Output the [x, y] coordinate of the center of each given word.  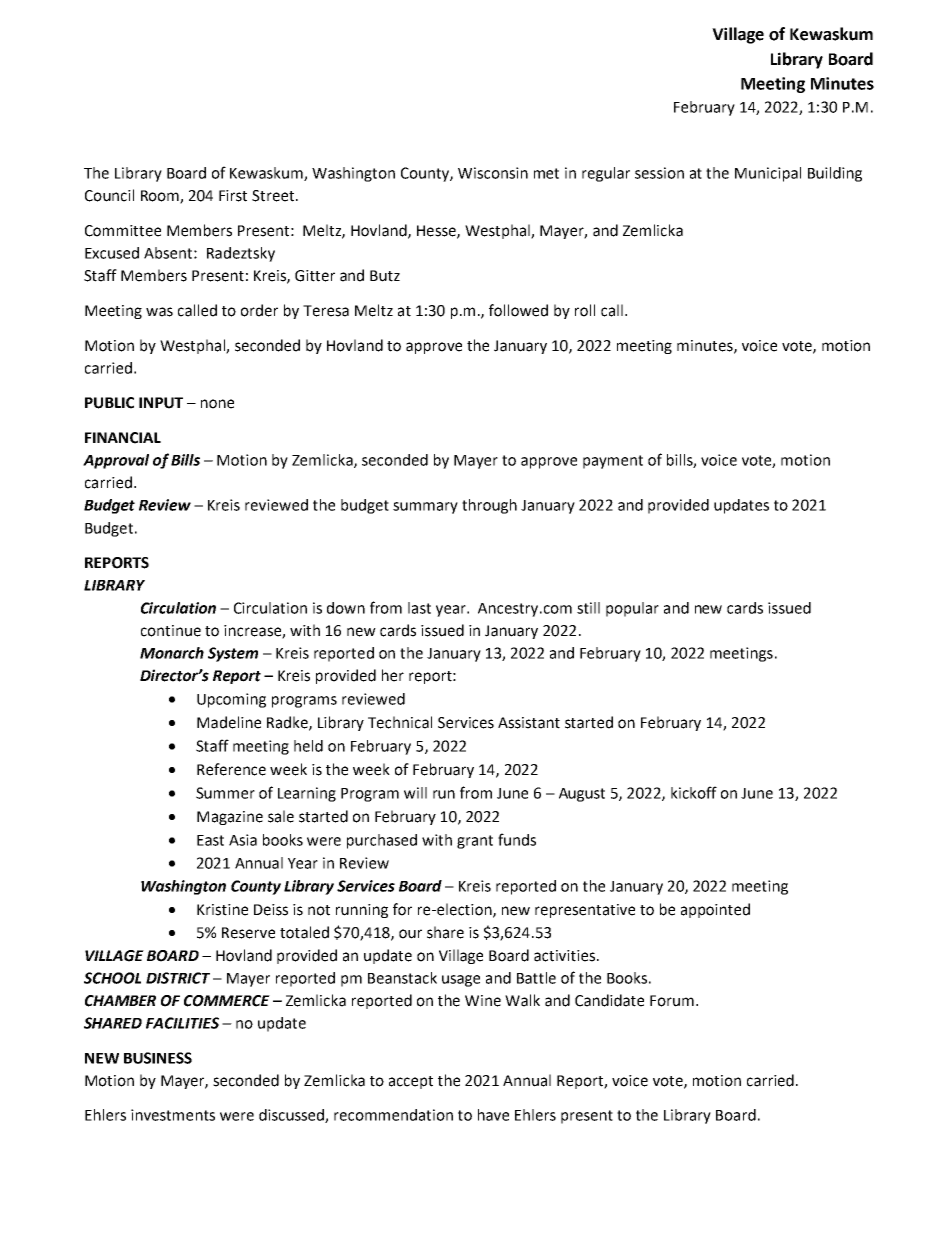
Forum [672, 1001]
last [419, 608]
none [217, 404]
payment [613, 462]
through [489, 506]
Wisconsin [493, 173]
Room [161, 197]
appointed [715, 910]
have [493, 1115]
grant [475, 842]
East [210, 840]
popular [632, 609]
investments [173, 1115]
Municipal [768, 174]
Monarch [172, 653]
